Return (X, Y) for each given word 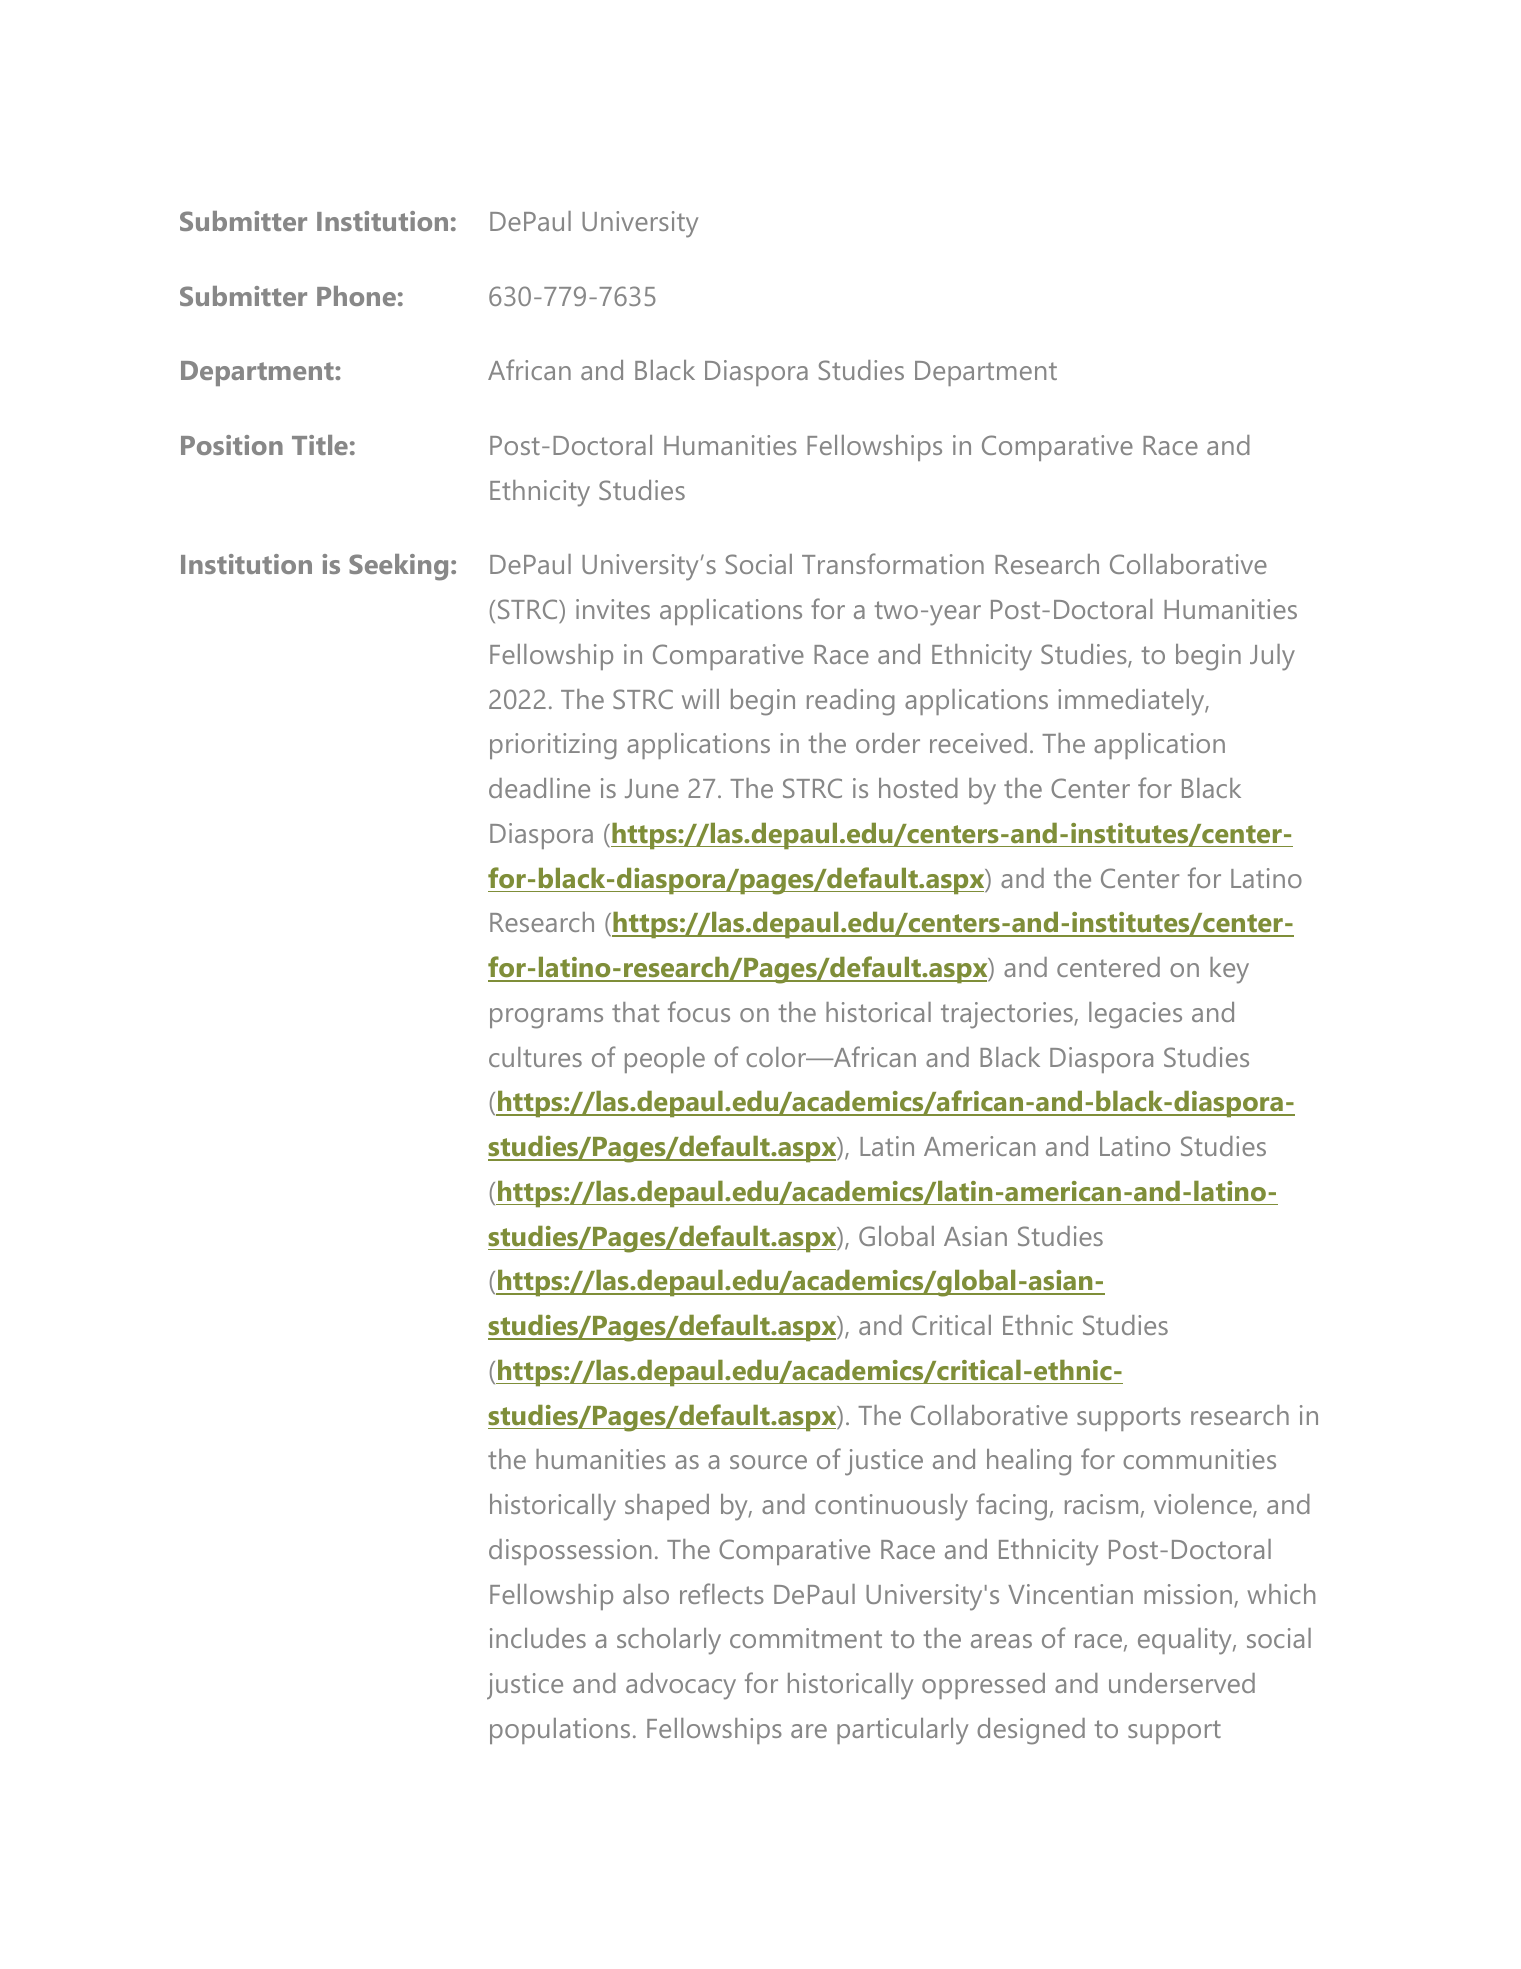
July (1272, 657)
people (665, 1060)
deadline (539, 788)
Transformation (893, 563)
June (652, 788)
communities (1199, 1459)
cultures (535, 1057)
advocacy (681, 1686)
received (978, 743)
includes (538, 1638)
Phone (356, 296)
